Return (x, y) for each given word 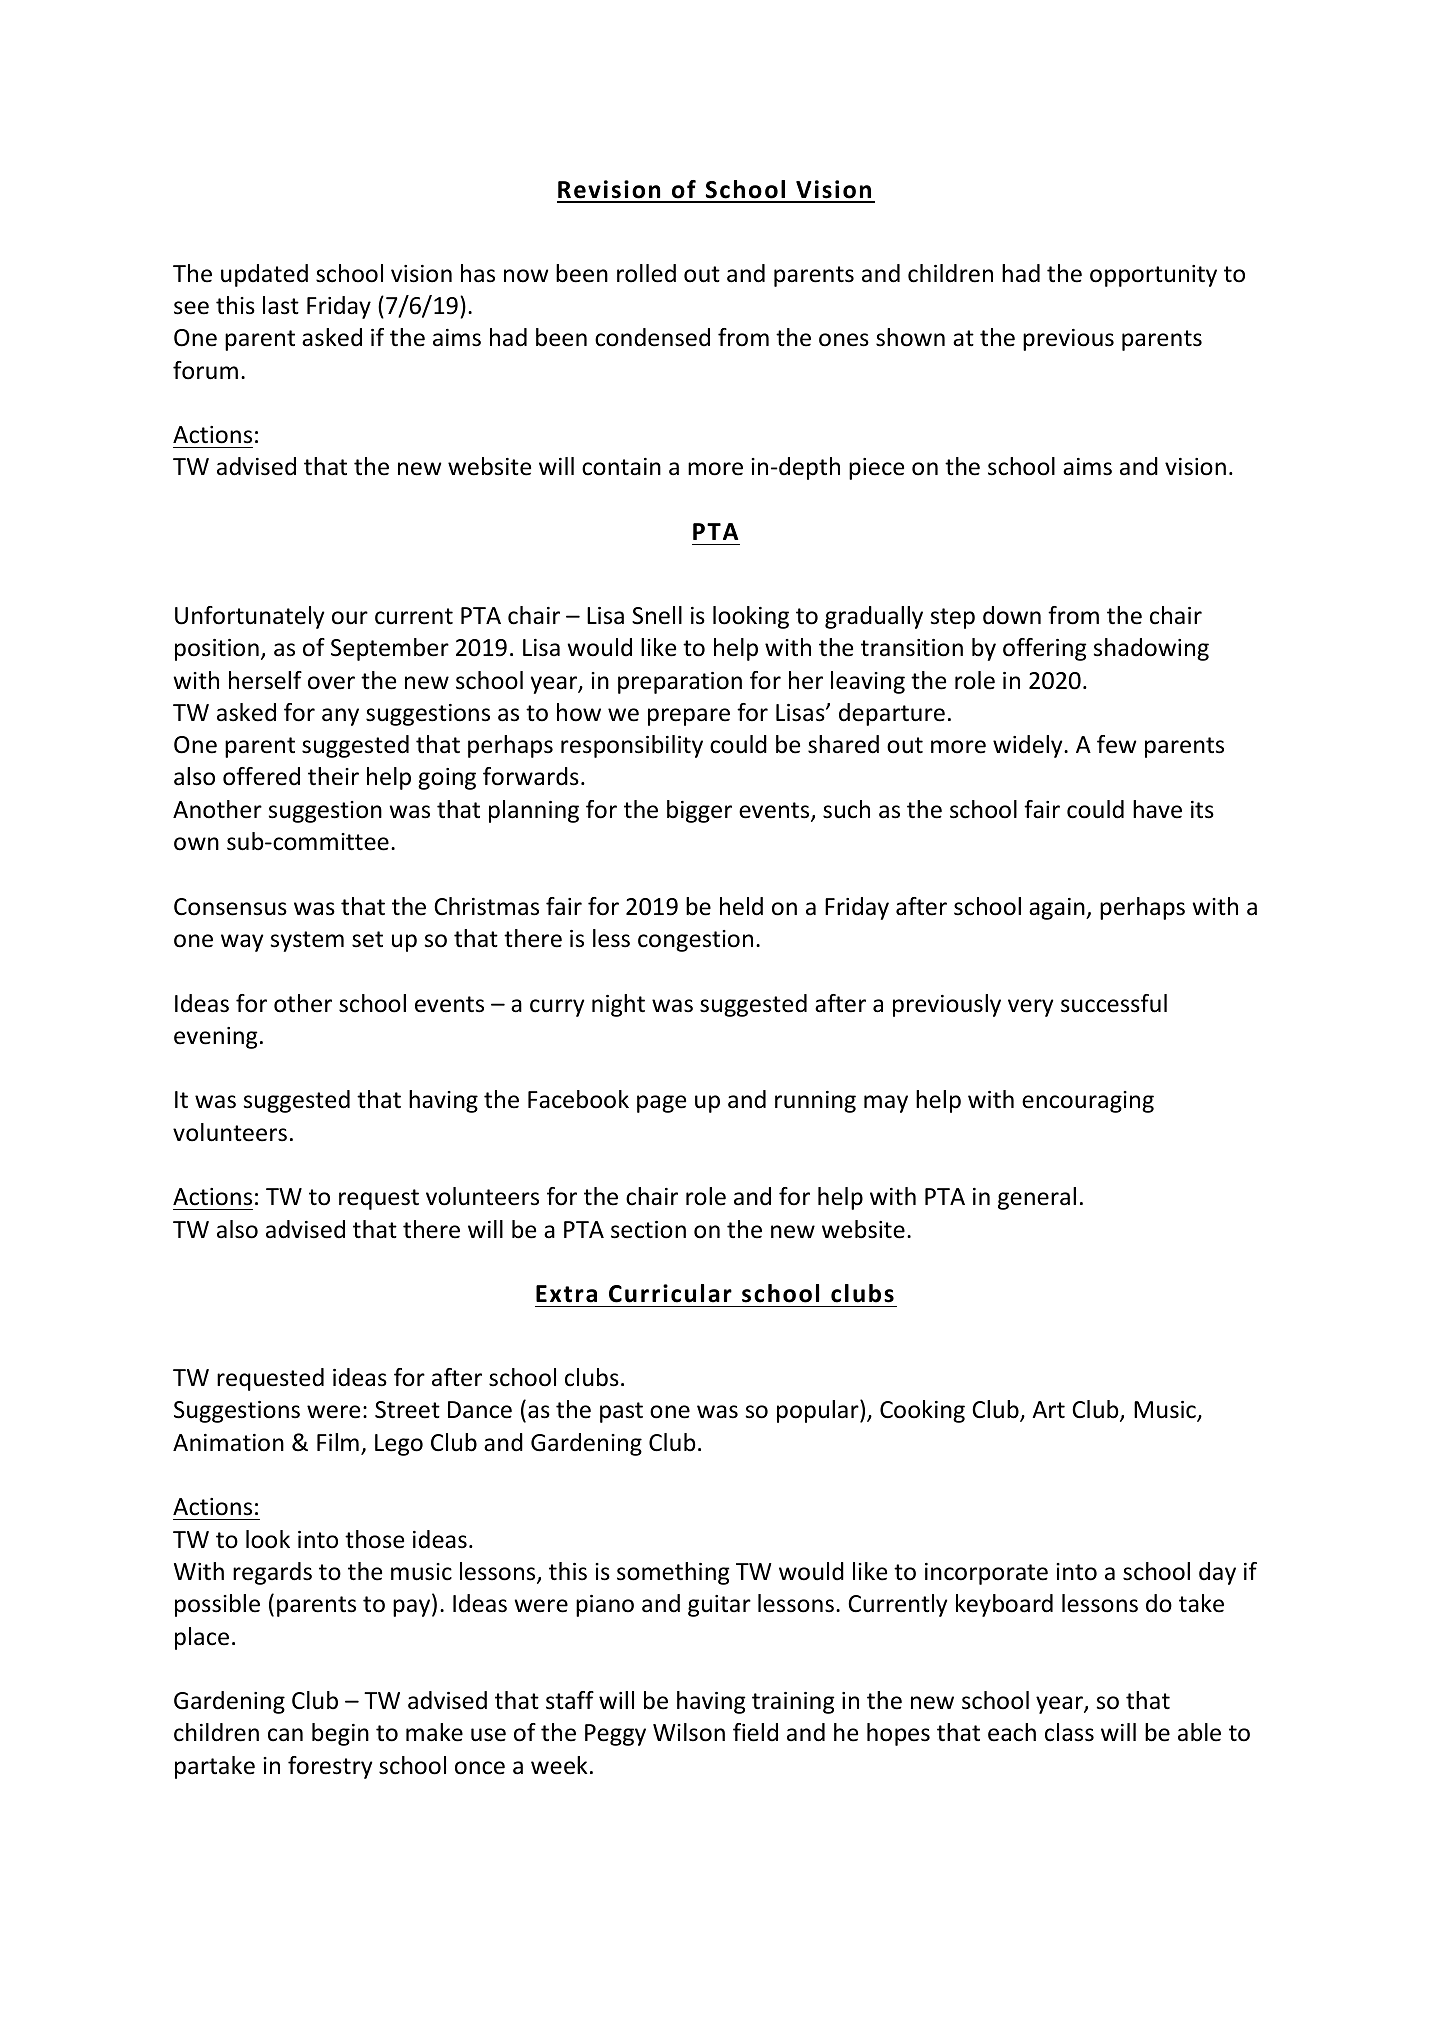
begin (340, 1734)
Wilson (689, 1732)
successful (1114, 1003)
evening (216, 1038)
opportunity (1153, 276)
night (618, 1005)
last (281, 305)
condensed (652, 337)
